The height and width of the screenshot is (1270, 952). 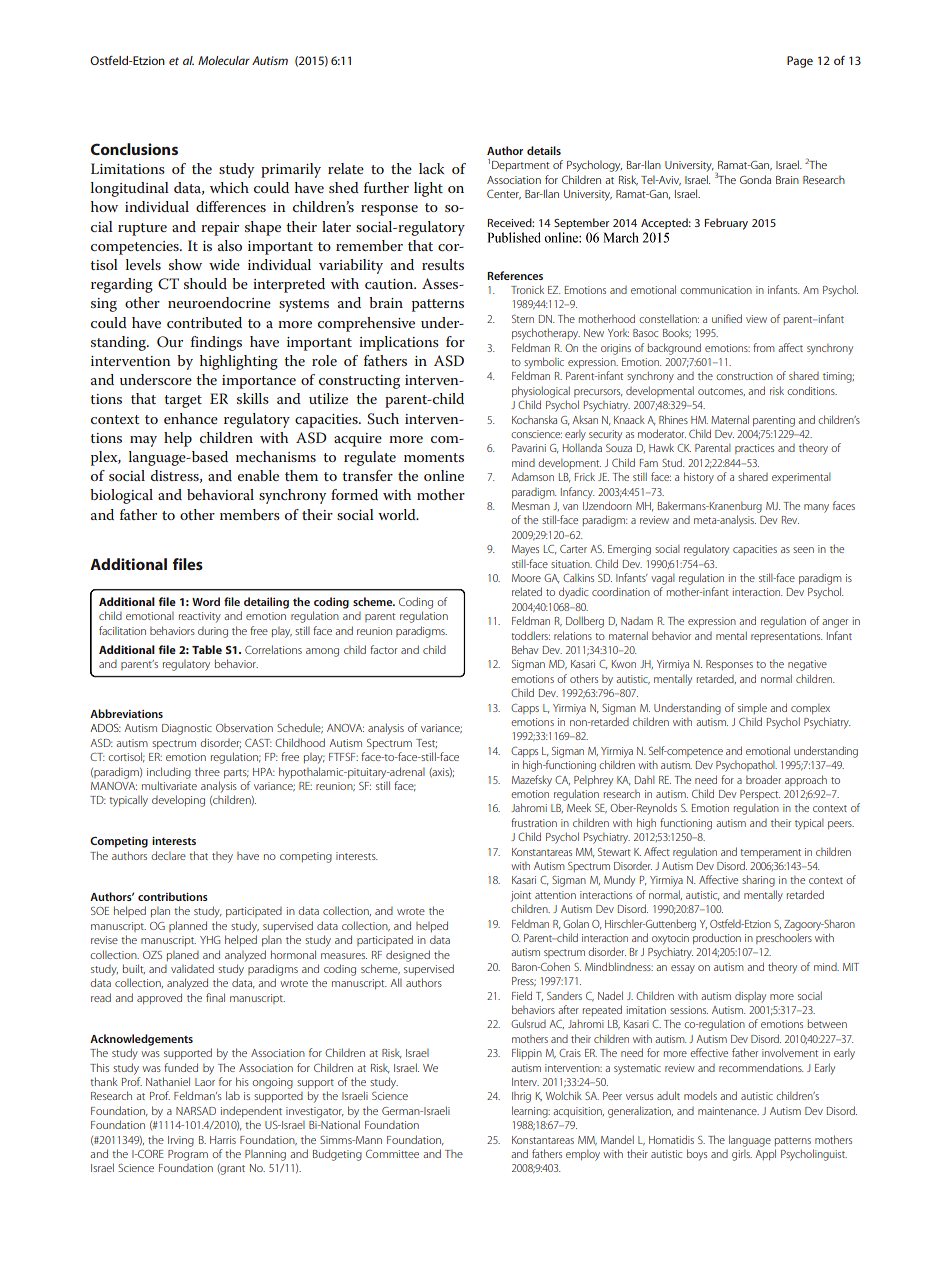 What do you see at coordinates (224, 60) in the screenshot?
I see `Molecular` at bounding box center [224, 60].
